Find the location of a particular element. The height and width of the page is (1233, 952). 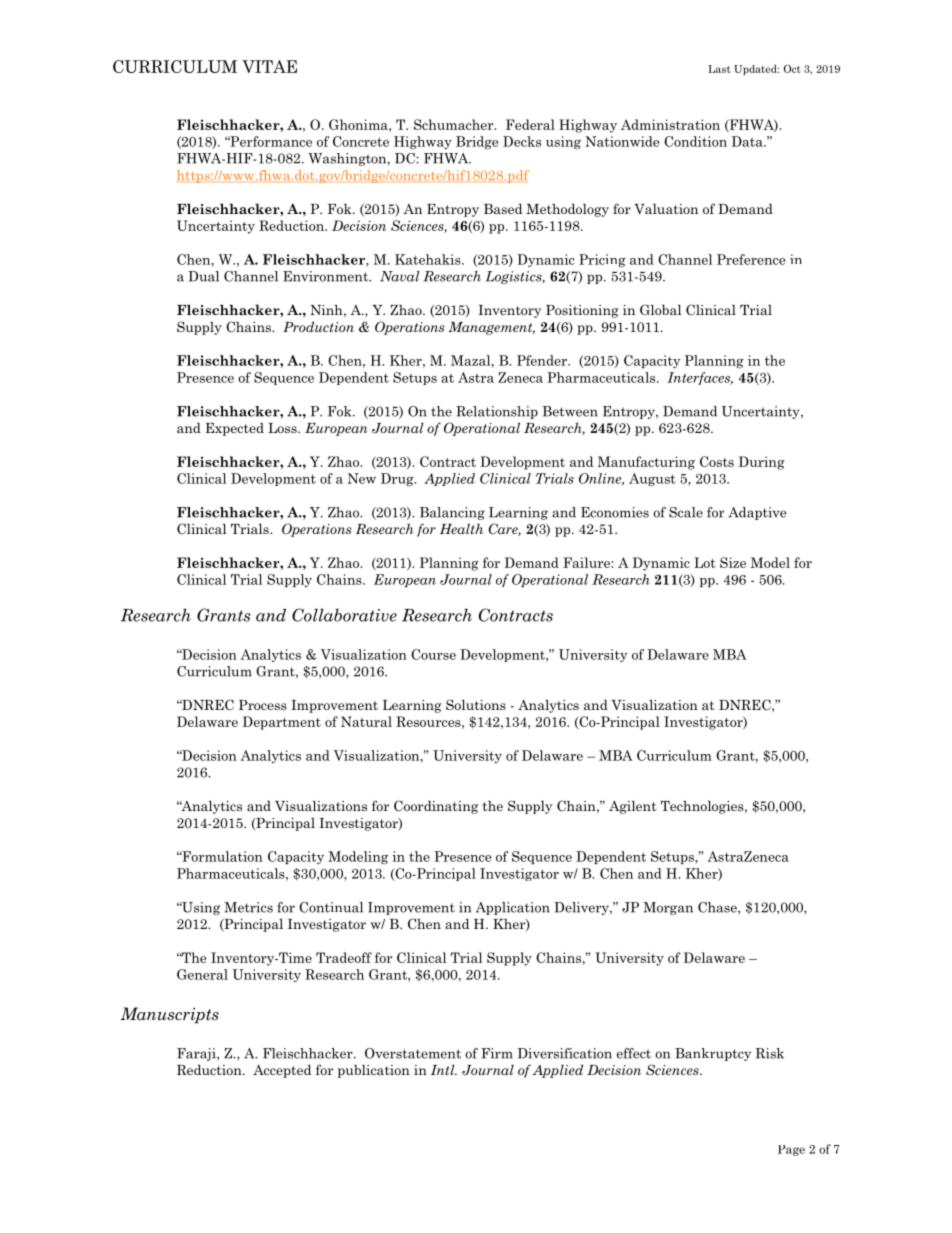

Collaborative is located at coordinates (344, 615).
